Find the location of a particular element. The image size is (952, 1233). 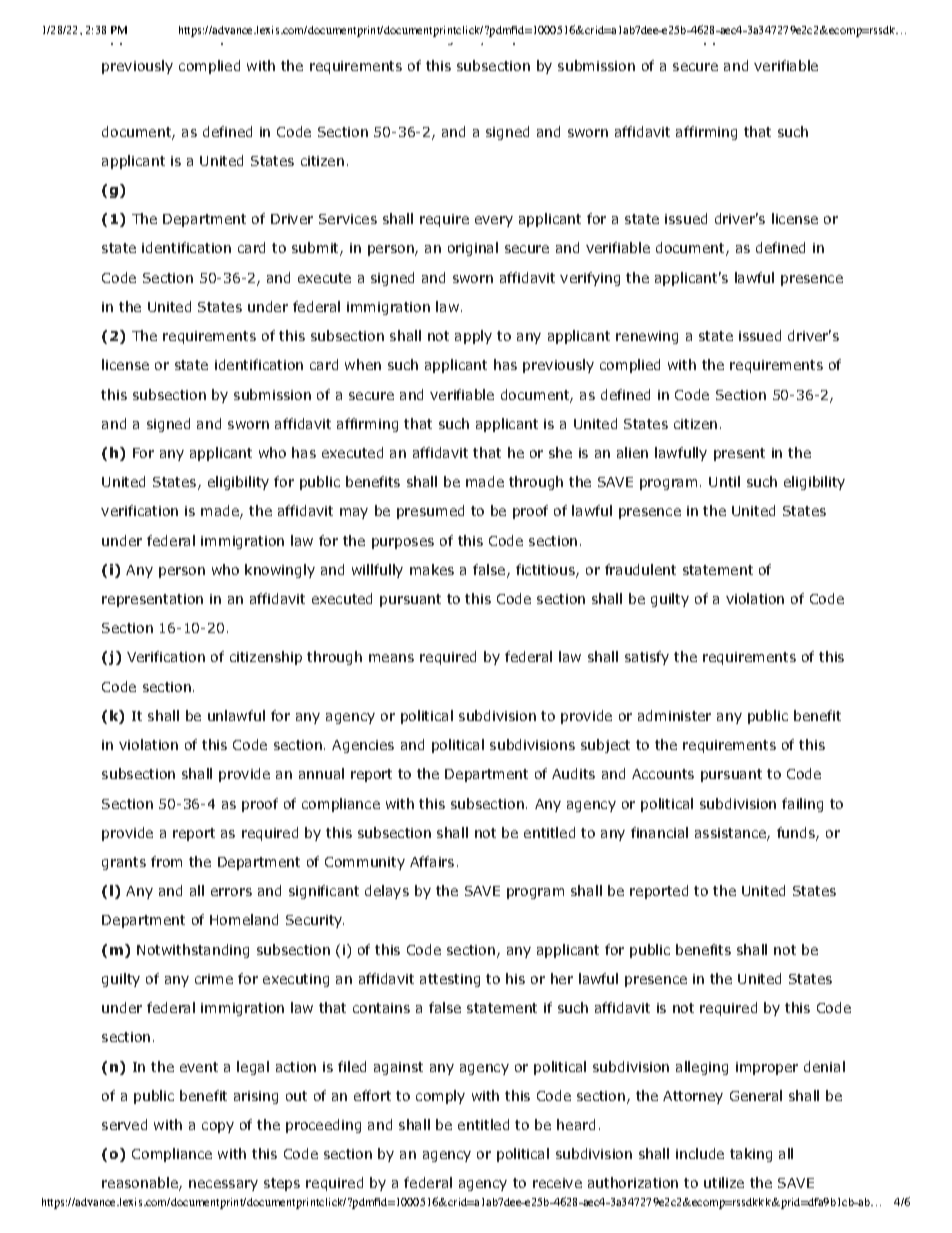

funds is located at coordinates (797, 834).
